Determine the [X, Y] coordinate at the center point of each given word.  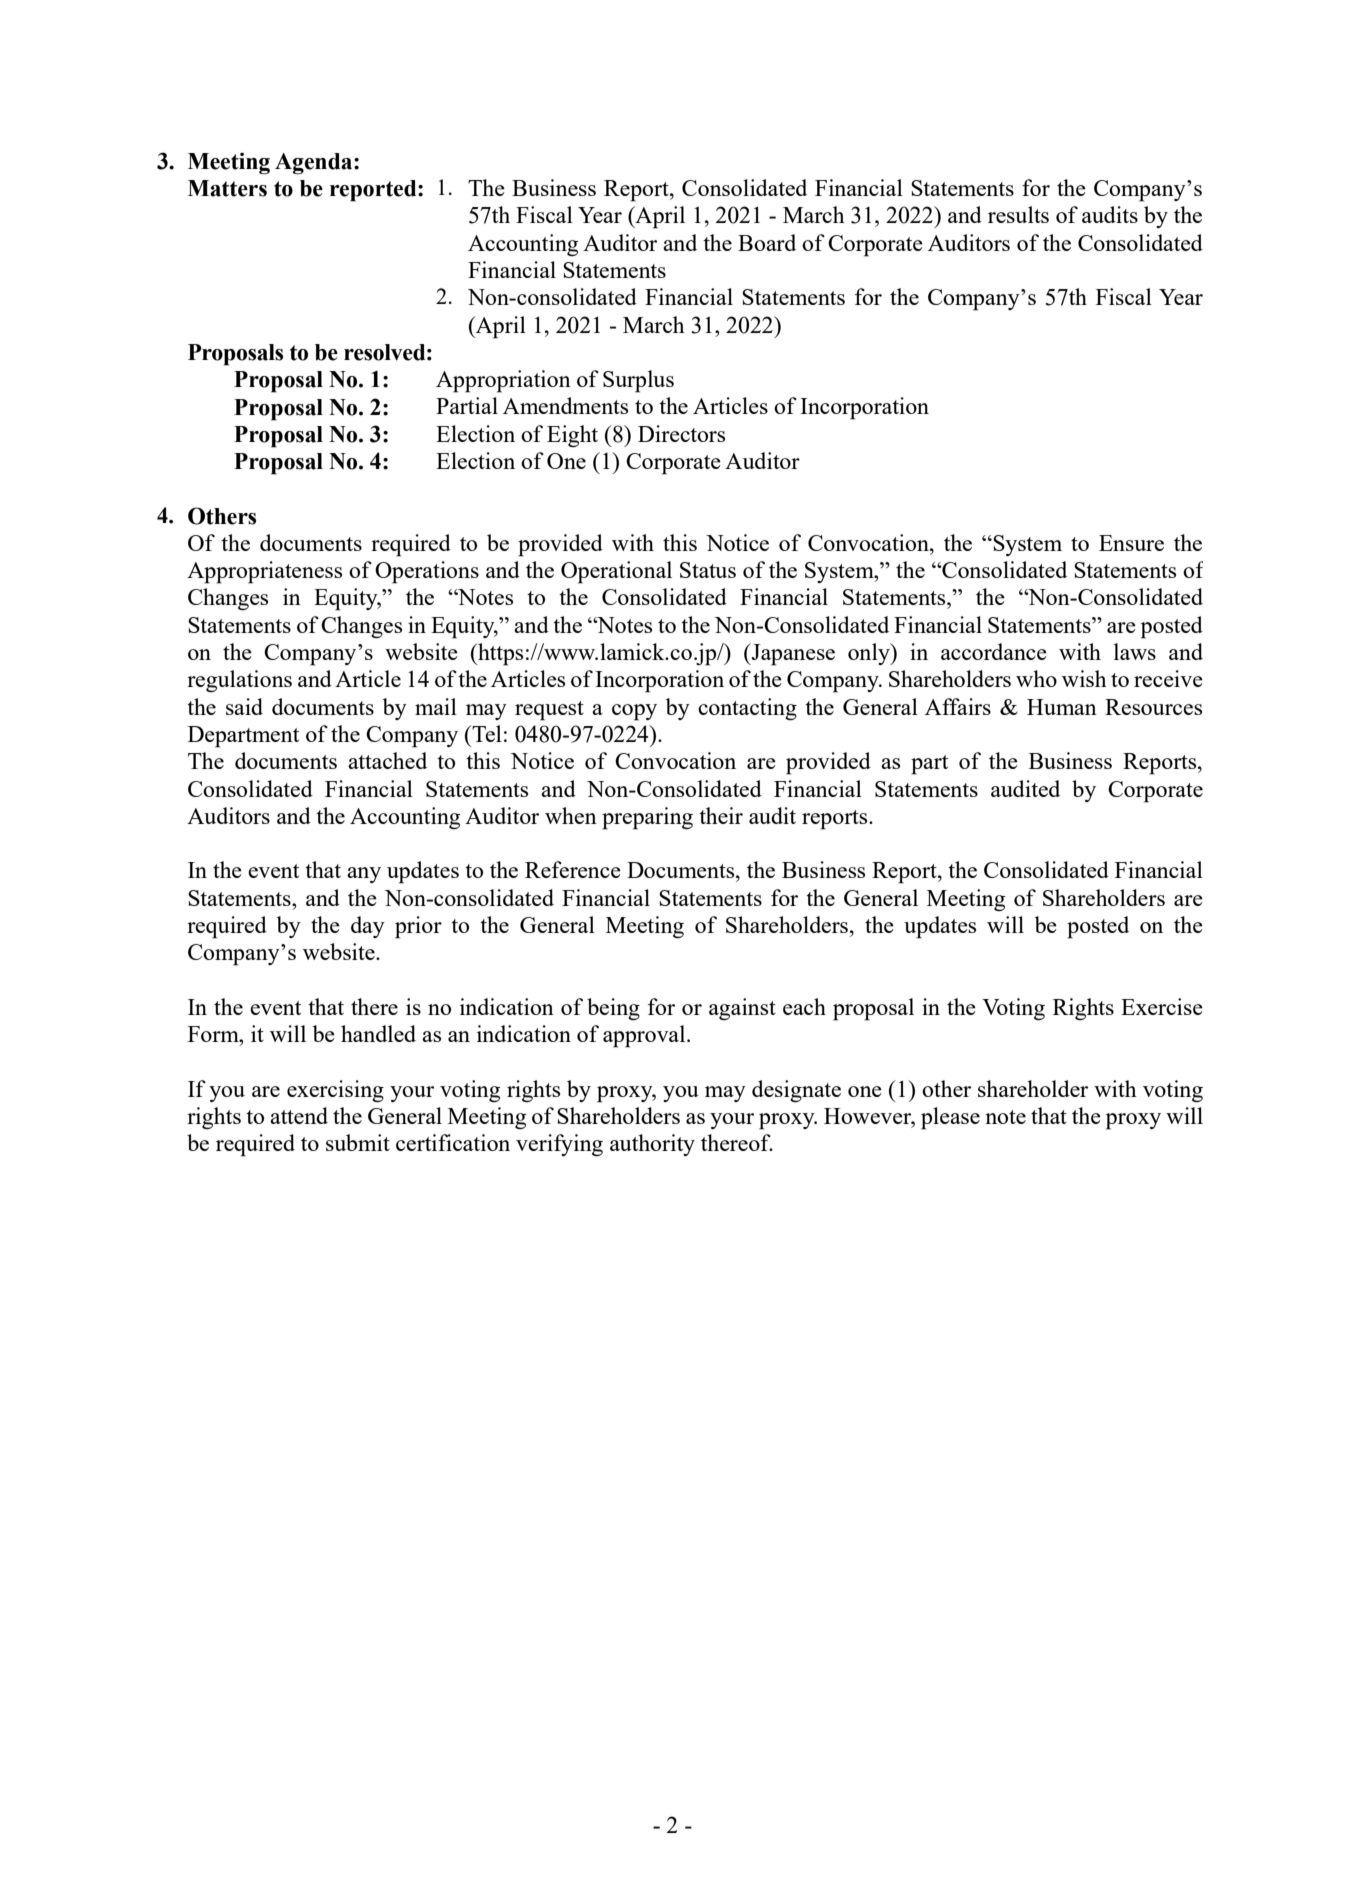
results [1018, 214]
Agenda [315, 164]
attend [299, 1115]
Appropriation [503, 381]
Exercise [1162, 1006]
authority [652, 1145]
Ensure [1131, 543]
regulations [239, 681]
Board [767, 242]
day [368, 927]
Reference [573, 869]
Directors [681, 433]
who [1036, 678]
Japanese [792, 654]
